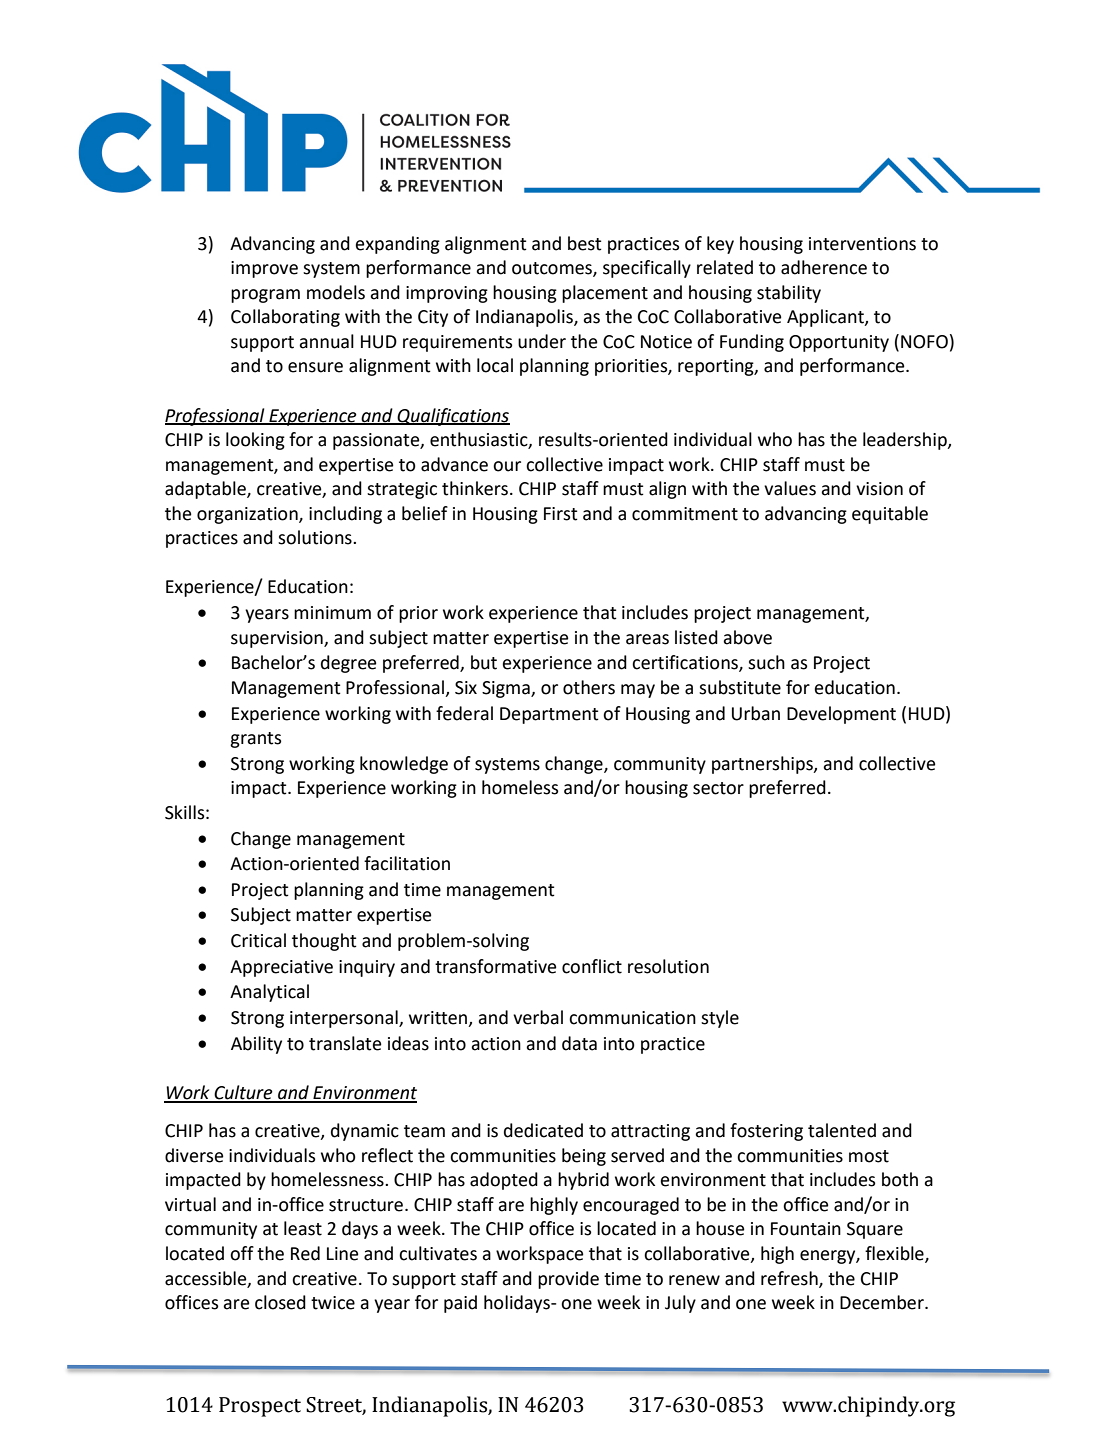  What do you see at coordinates (553, 269) in the page?
I see `outcomes` at bounding box center [553, 269].
